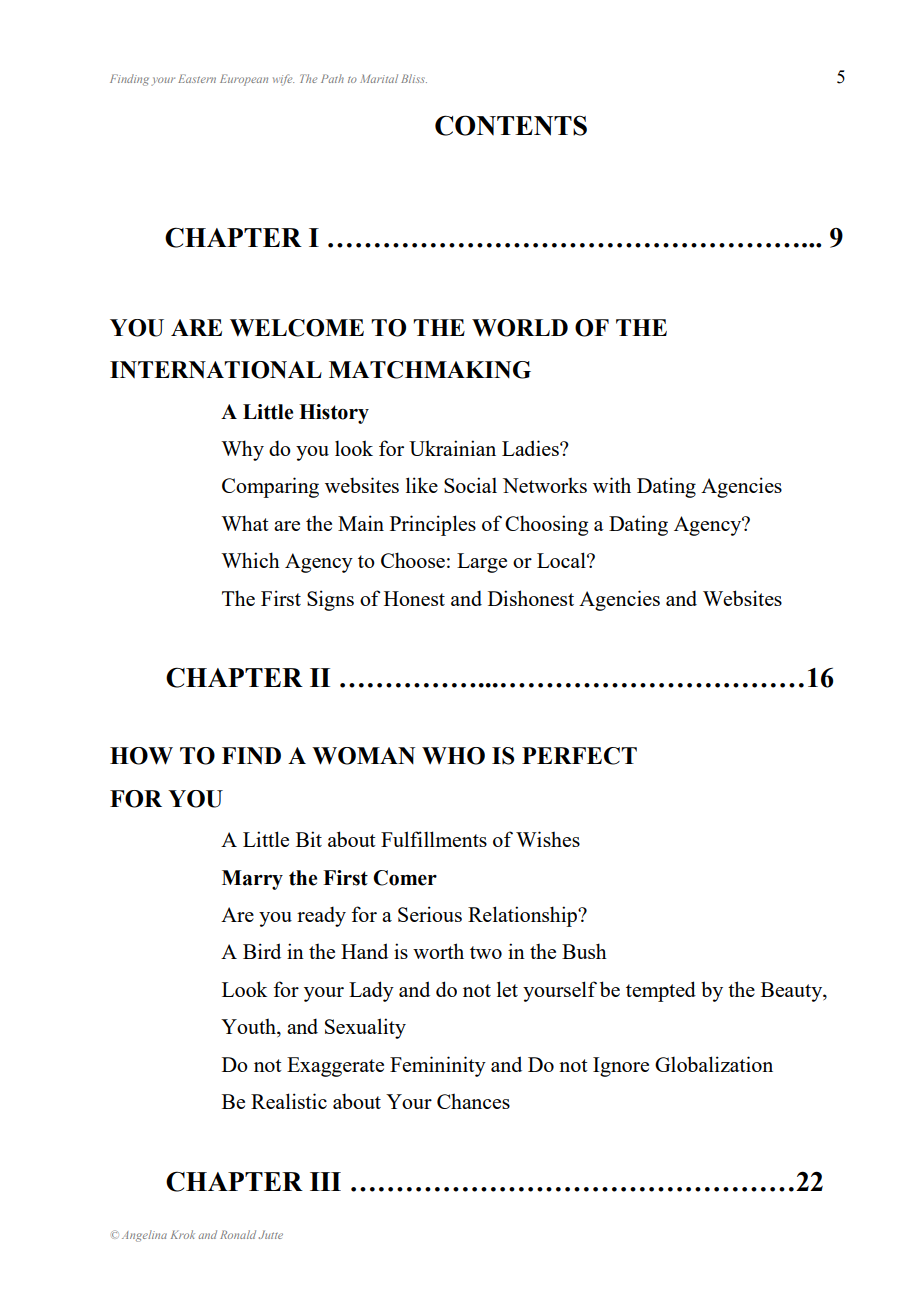 The height and width of the screenshot is (1308, 924). I want to click on tempted, so click(661, 991).
